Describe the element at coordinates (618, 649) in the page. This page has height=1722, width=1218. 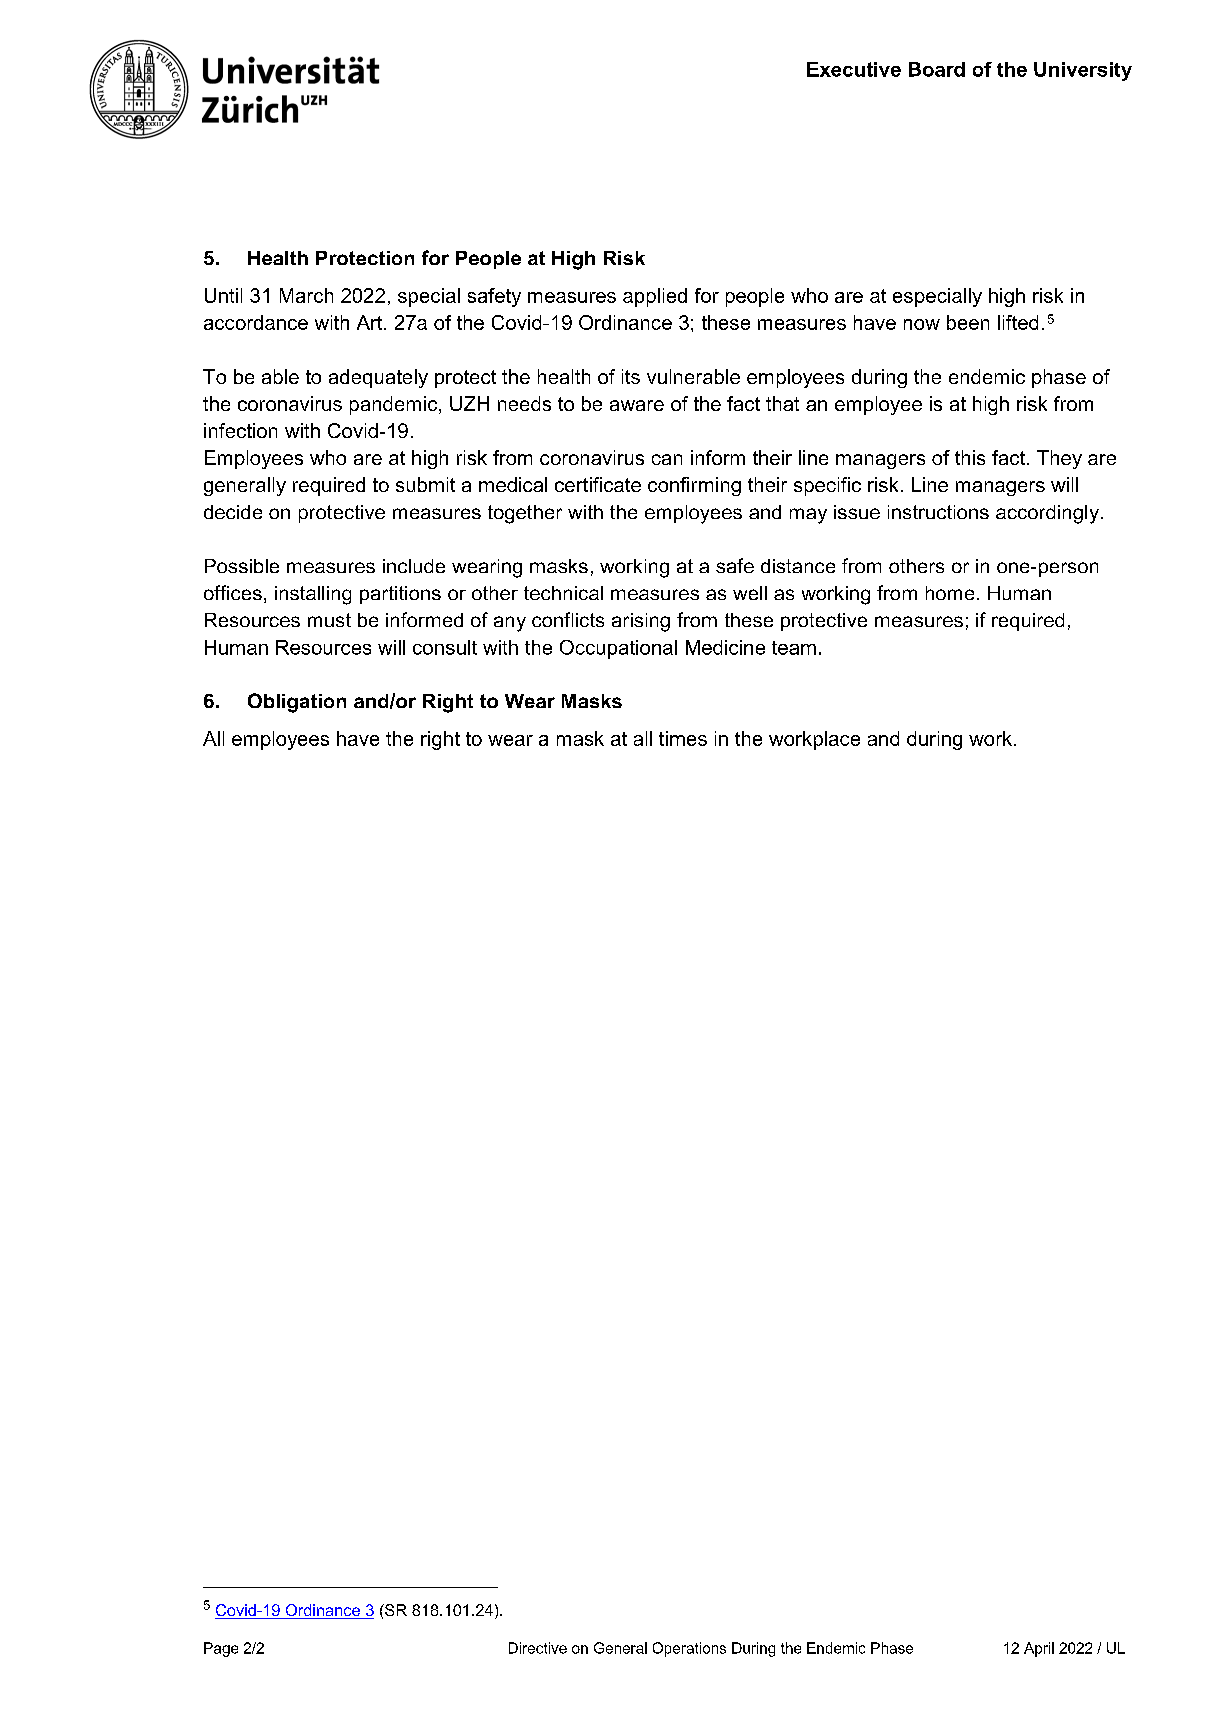
I see `Occupational` at that location.
